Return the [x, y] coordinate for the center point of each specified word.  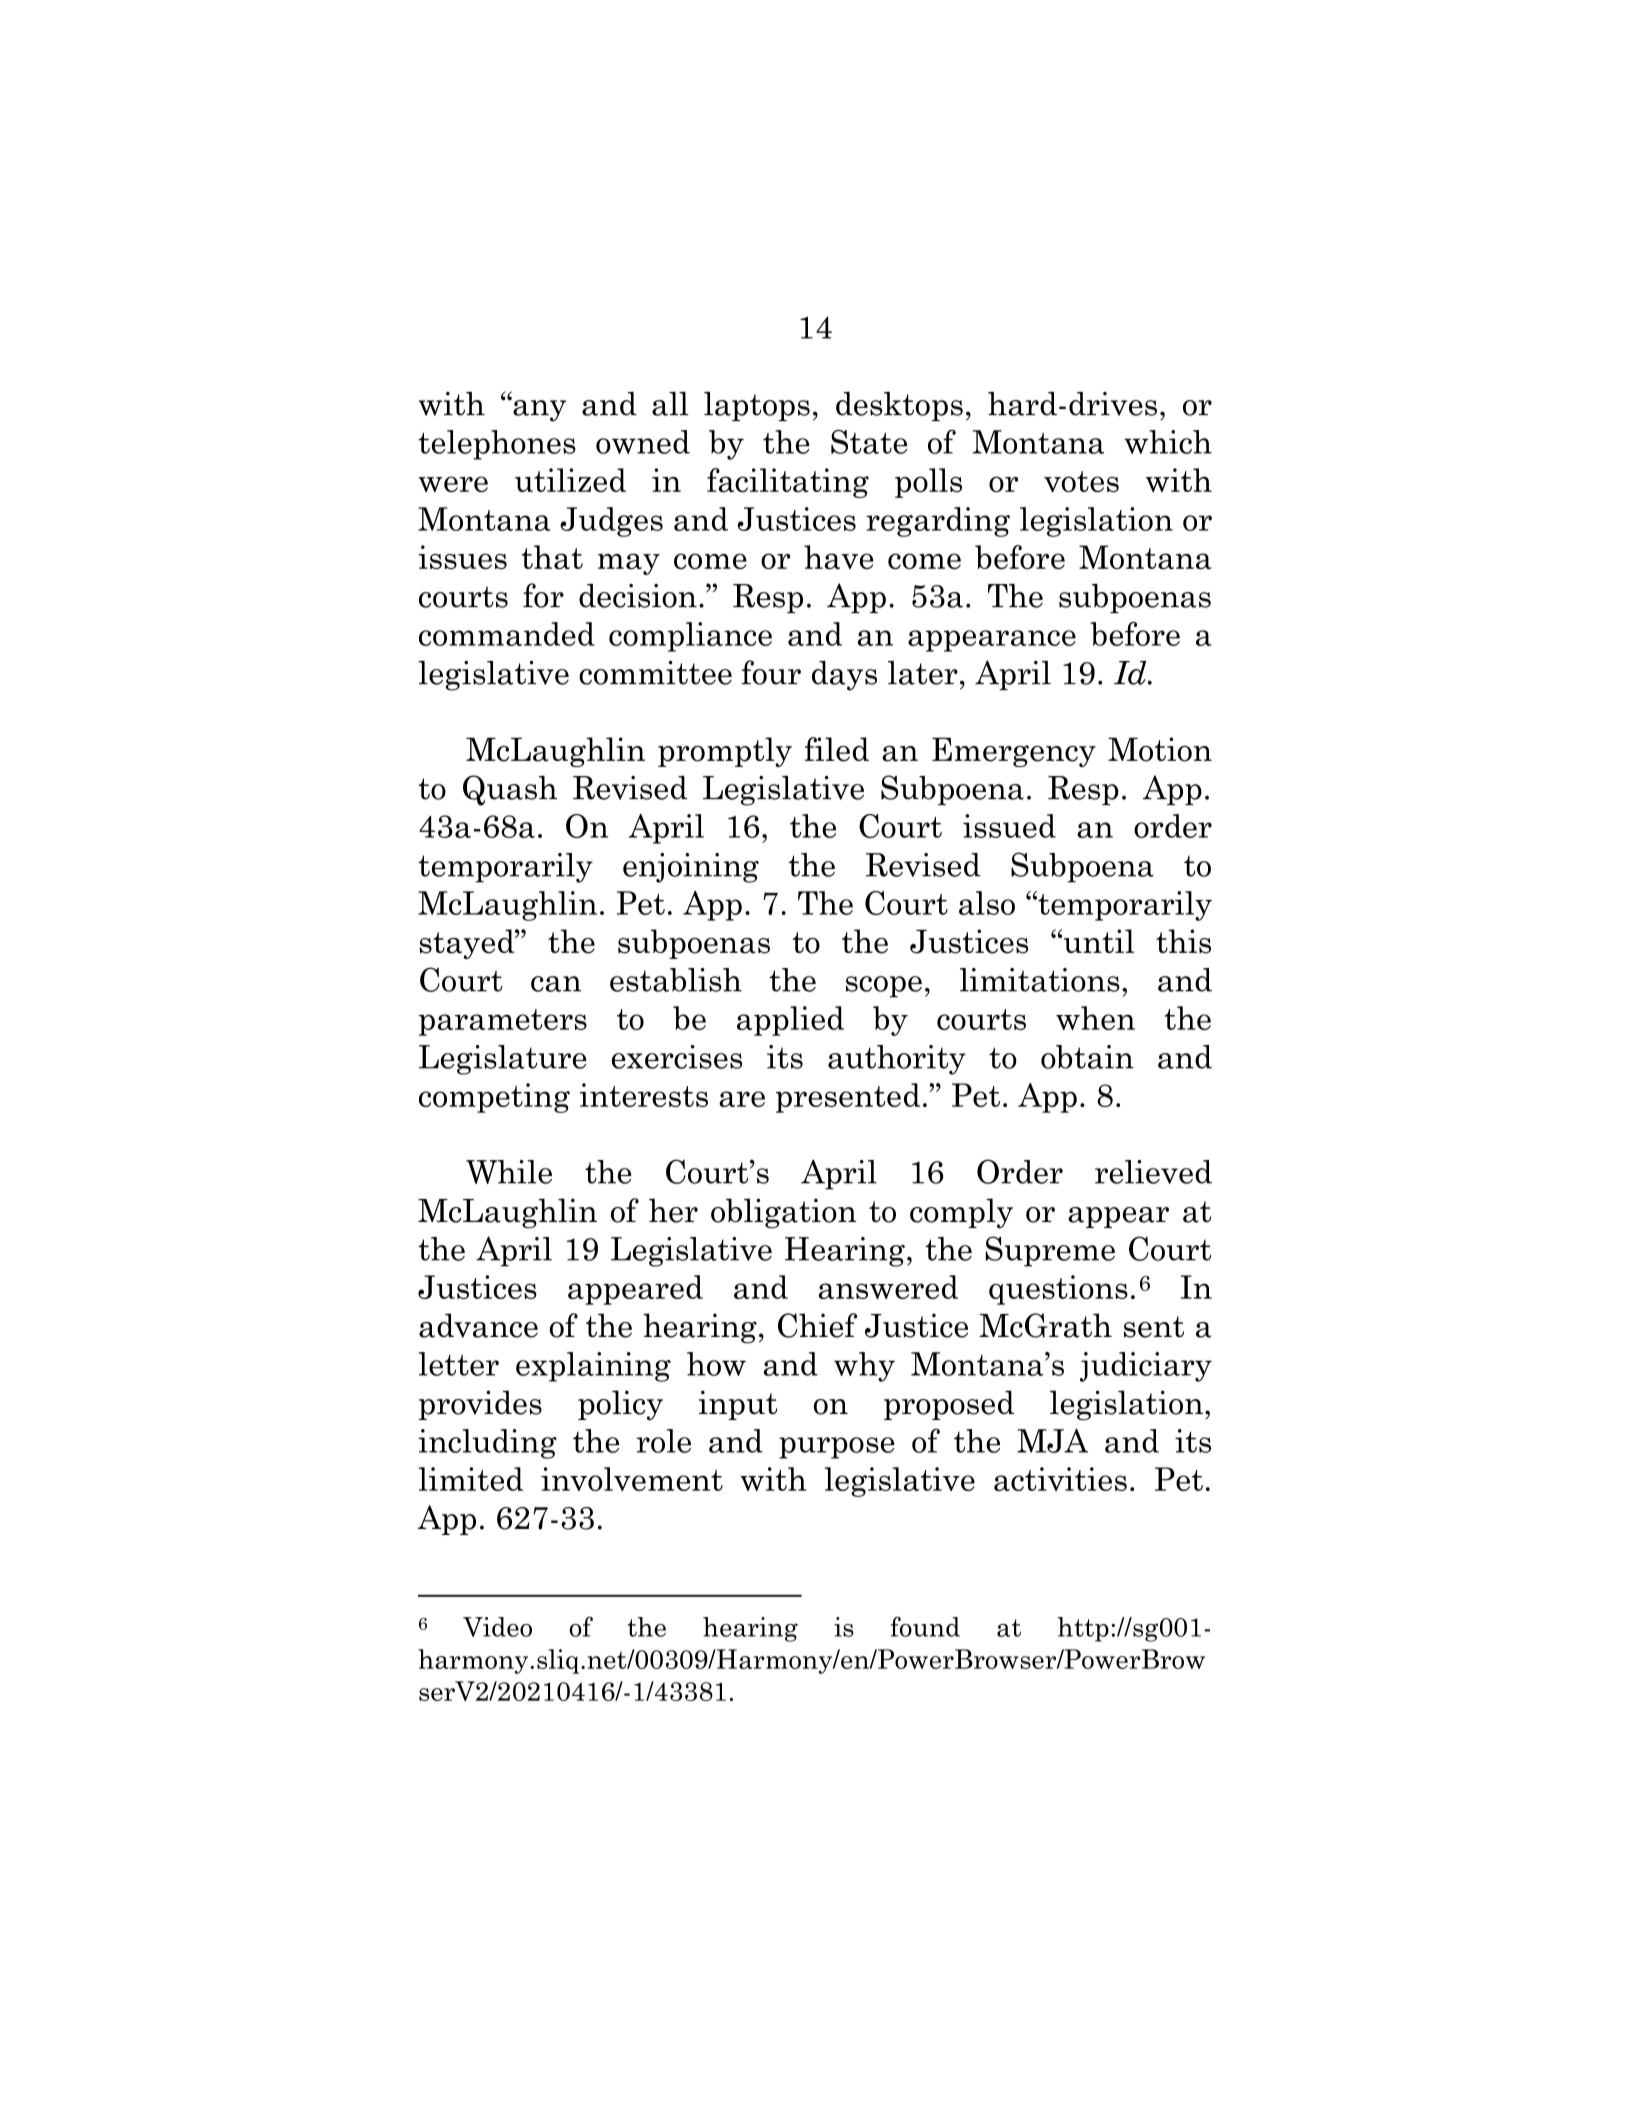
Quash [510, 790]
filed [837, 749]
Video [497, 1627]
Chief [817, 1325]
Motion [1160, 749]
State [869, 442]
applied [790, 1021]
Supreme [1050, 1251]
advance [478, 1325]
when [1095, 1018]
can [556, 984]
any [538, 410]
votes [1081, 481]
